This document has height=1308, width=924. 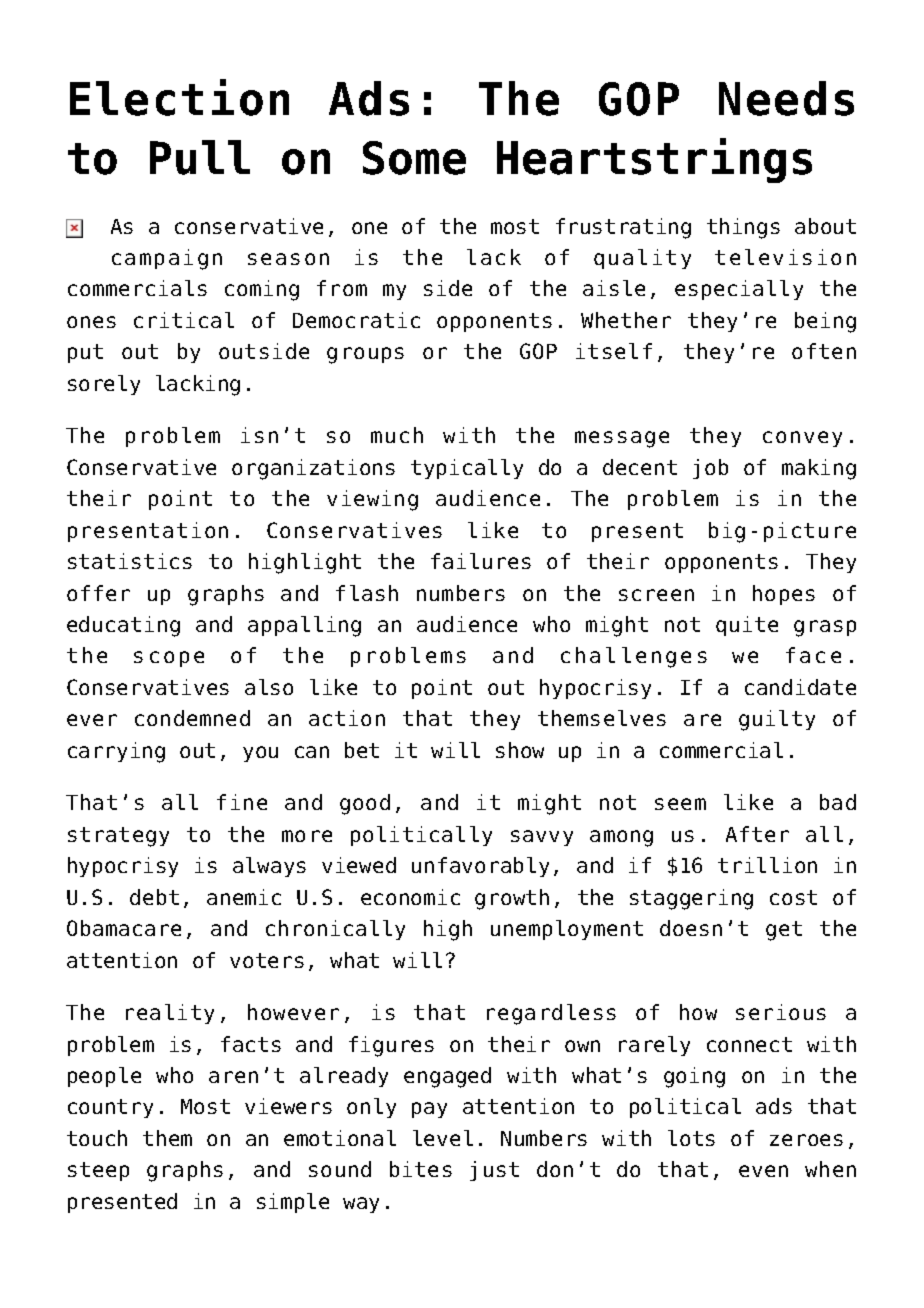 What do you see at coordinates (467, 469) in the document?
I see `typically` at bounding box center [467, 469].
